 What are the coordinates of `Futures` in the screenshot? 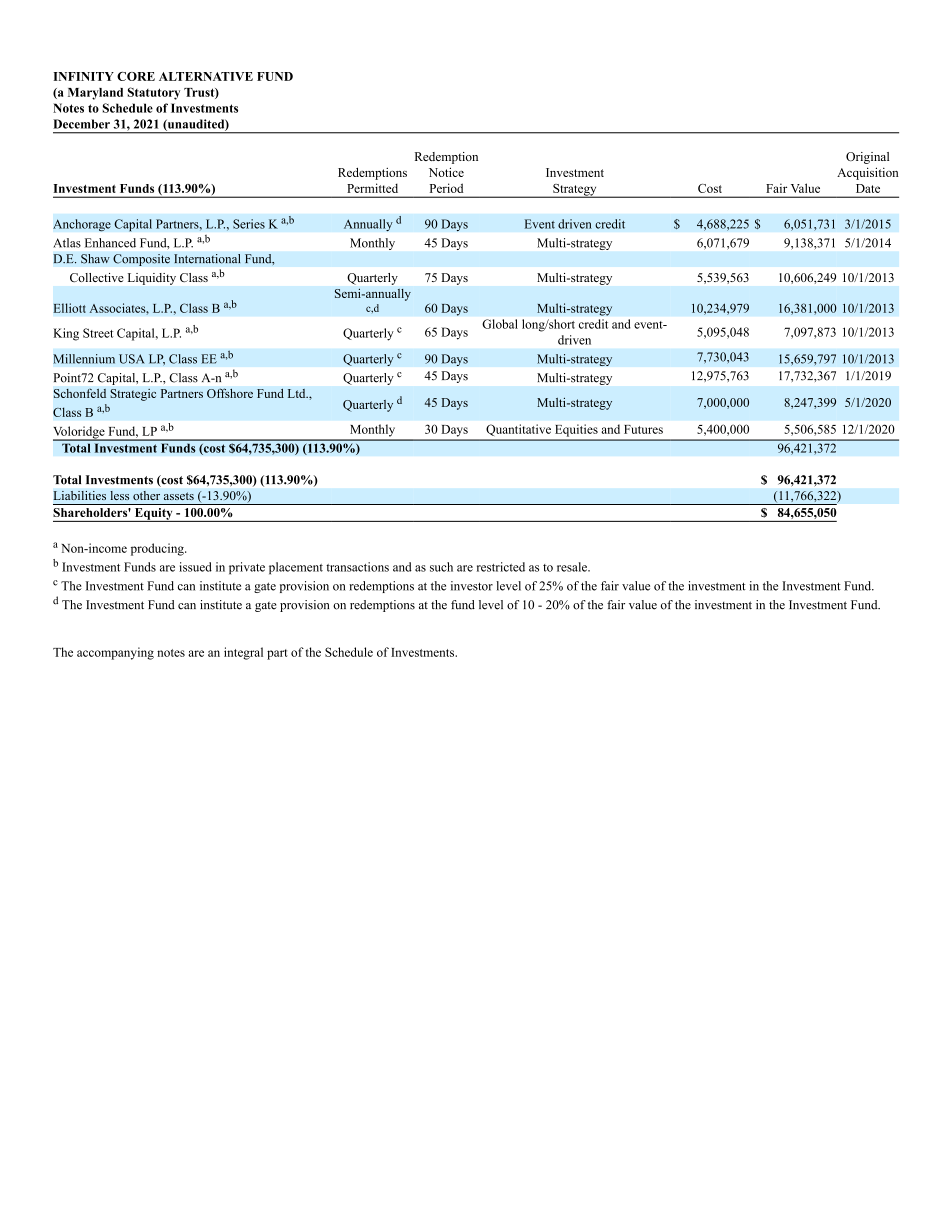 It's located at (643, 429).
